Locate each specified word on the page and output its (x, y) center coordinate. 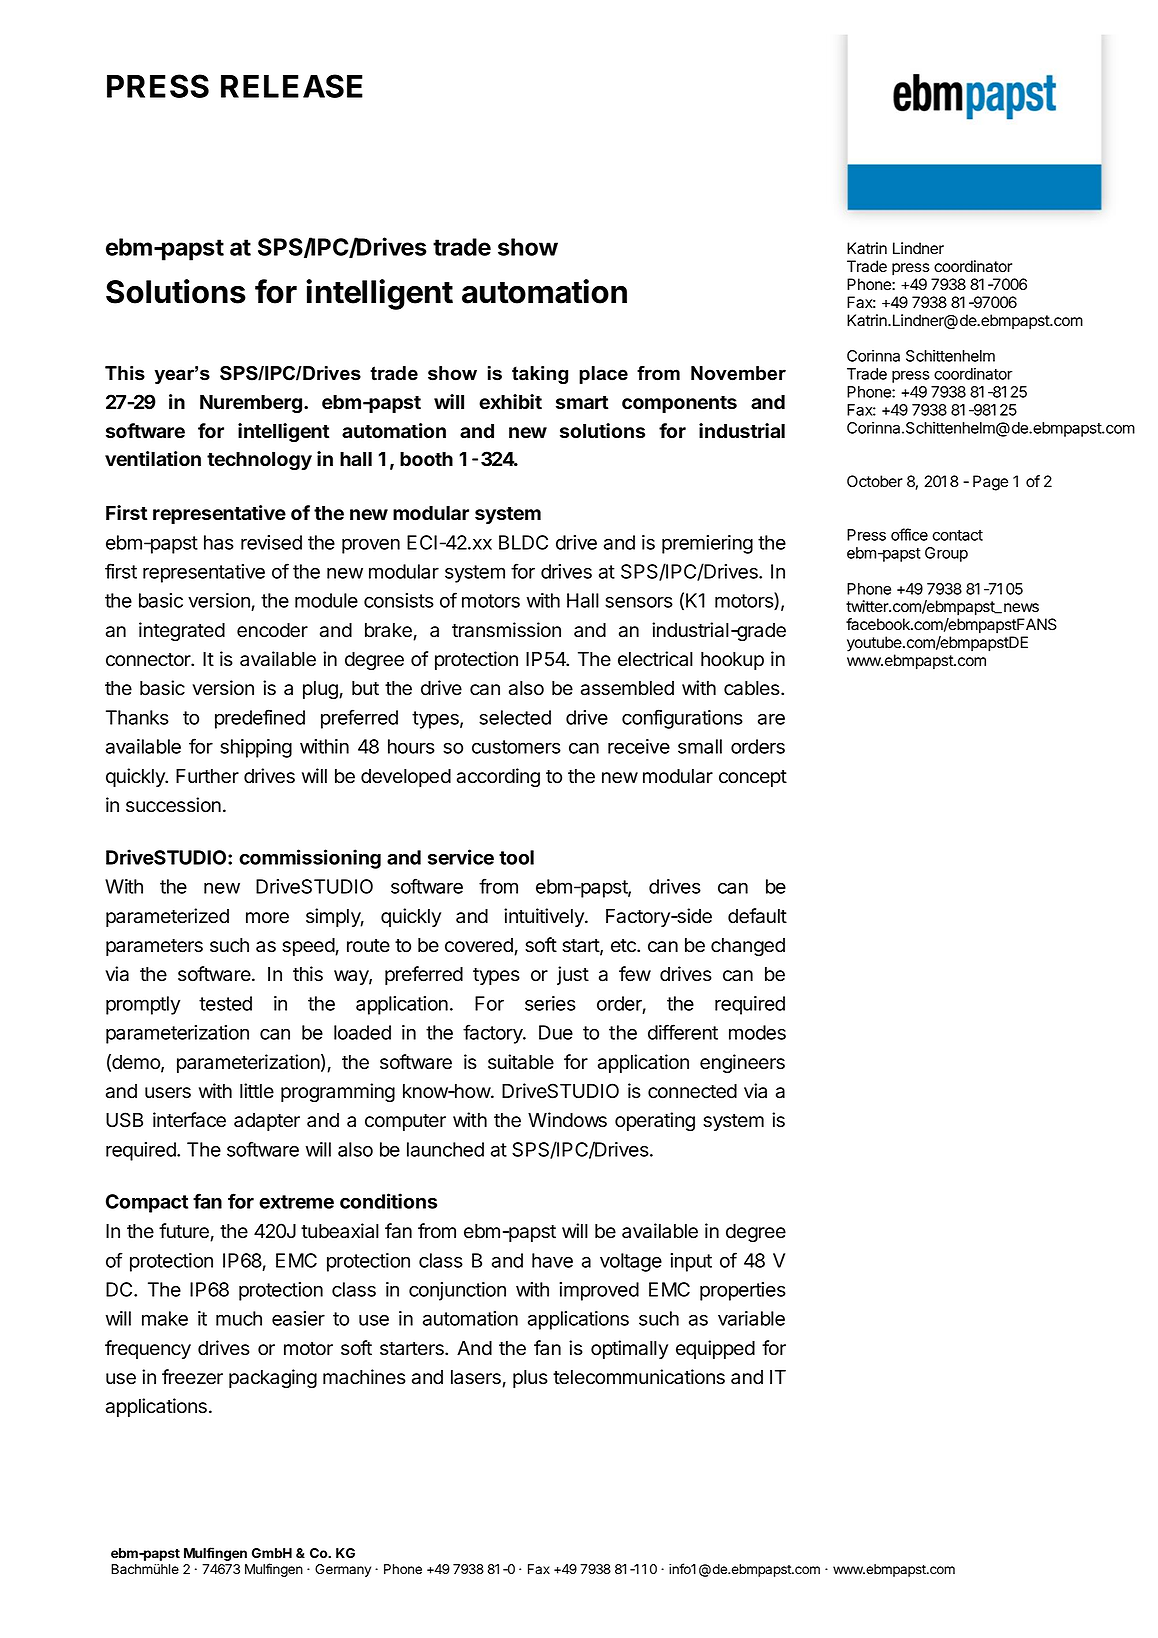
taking (540, 375)
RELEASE (292, 86)
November (738, 373)
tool (516, 857)
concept (753, 778)
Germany (343, 1570)
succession (173, 805)
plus (530, 1379)
